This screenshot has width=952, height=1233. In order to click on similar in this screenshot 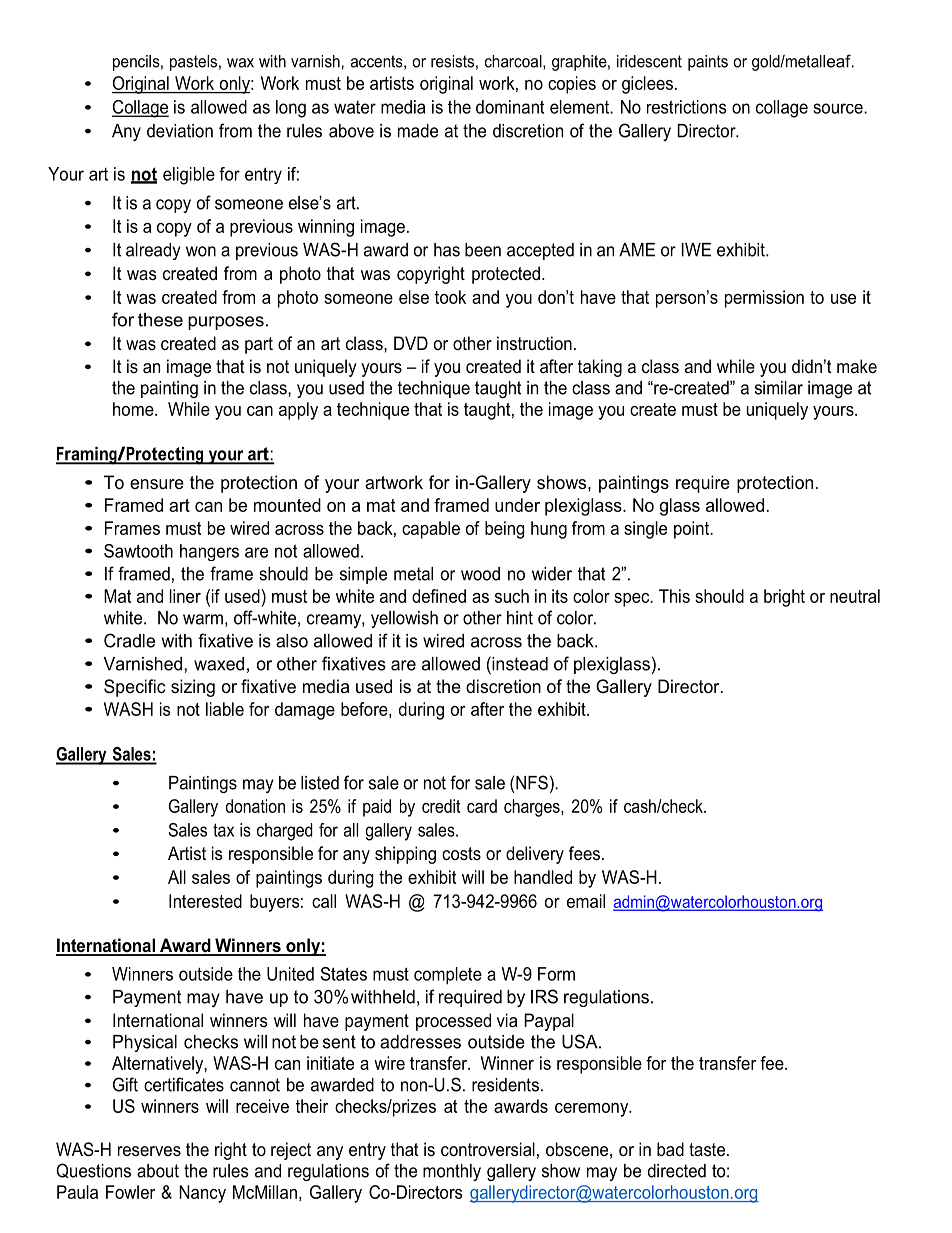, I will do `click(779, 388)`.
